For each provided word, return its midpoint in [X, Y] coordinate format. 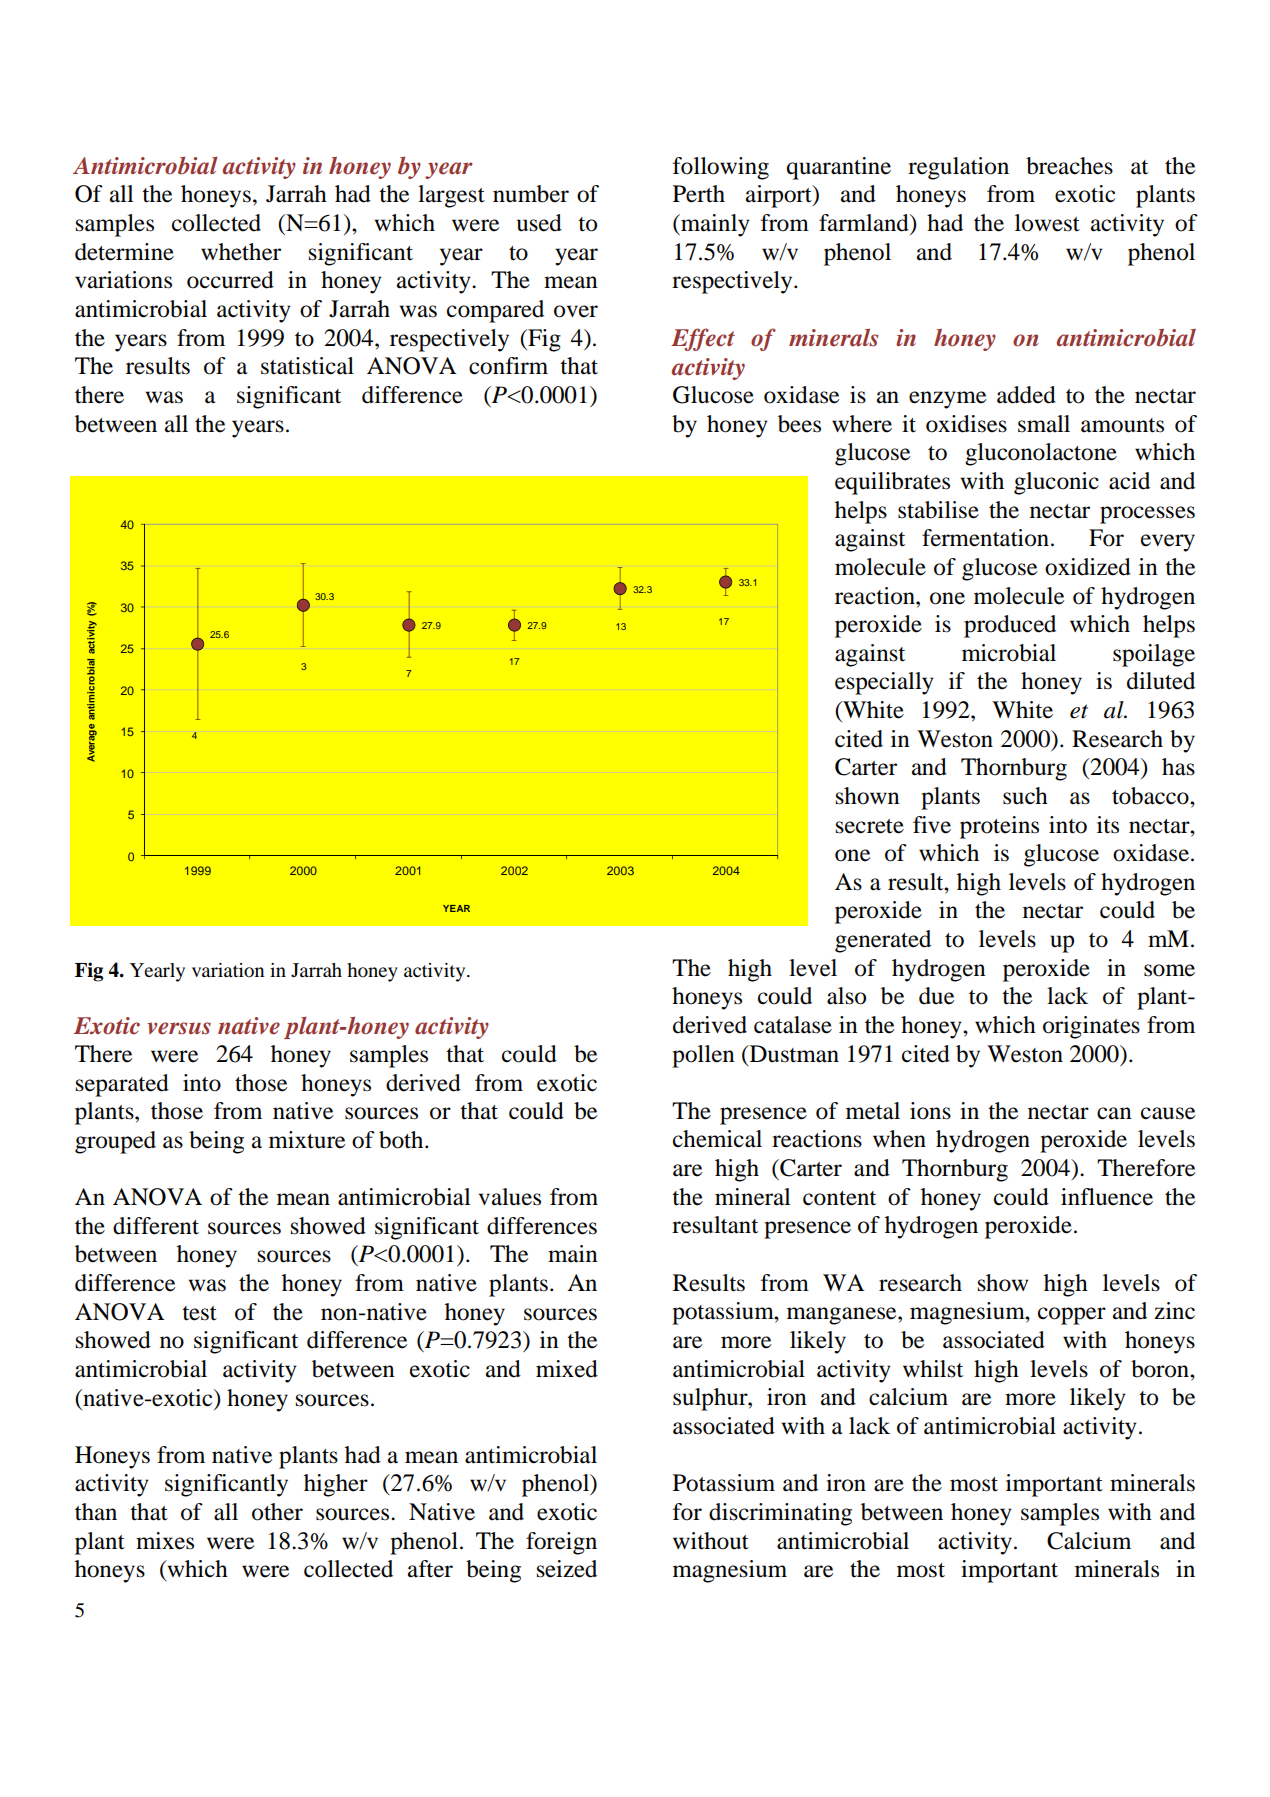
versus [179, 1028]
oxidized [1088, 567]
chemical [717, 1139]
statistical [307, 366]
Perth [699, 194]
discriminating [780, 1514]
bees [799, 424]
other [277, 1512]
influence [1107, 1197]
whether [241, 252]
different [156, 1226]
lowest [1047, 223]
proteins [999, 827]
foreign [561, 1543]
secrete [870, 826]
